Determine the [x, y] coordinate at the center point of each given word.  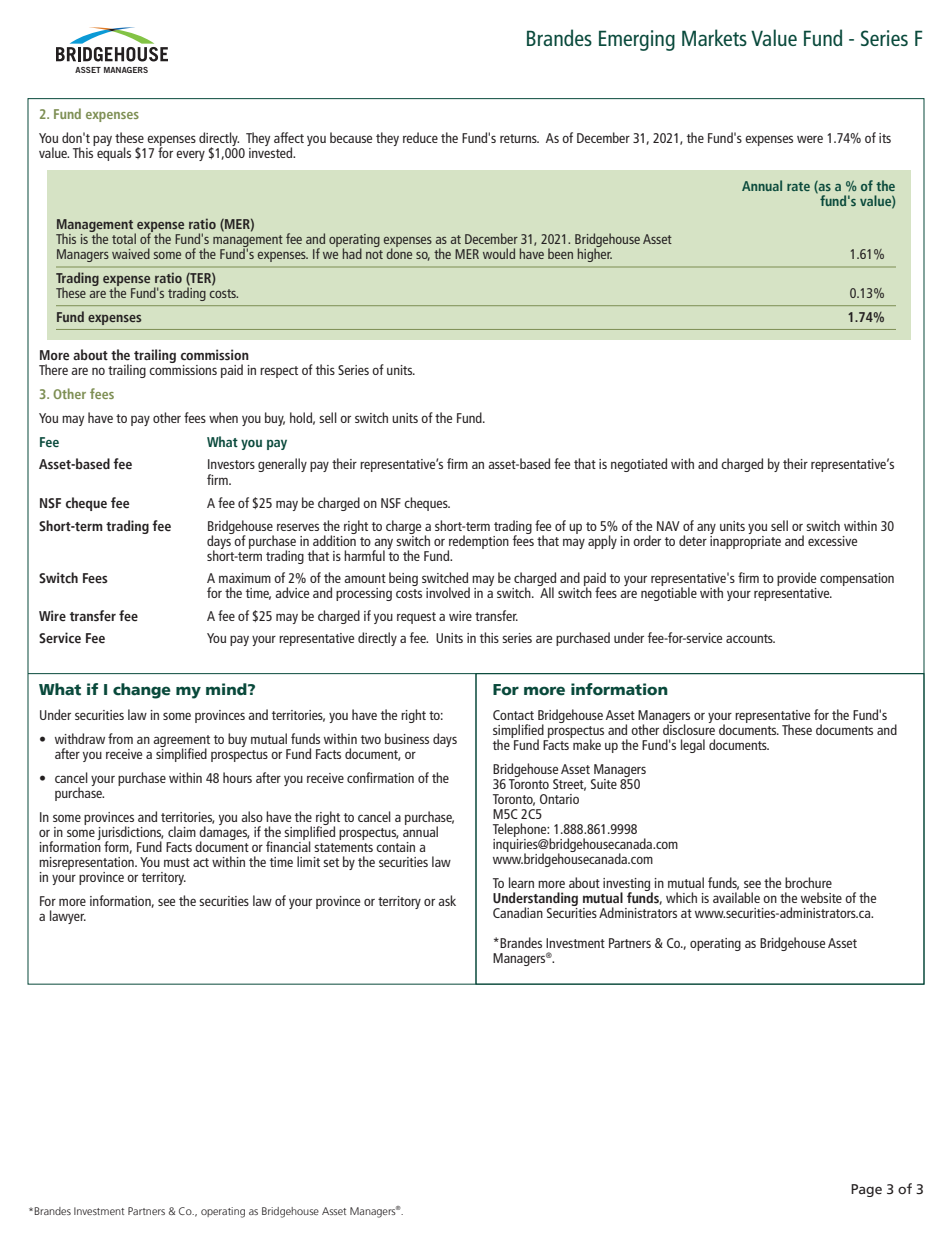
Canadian [518, 912]
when [223, 417]
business [407, 738]
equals [114, 153]
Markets [714, 37]
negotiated [639, 465]
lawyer [68, 917]
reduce [420, 137]
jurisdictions [130, 834]
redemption [478, 543]
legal [693, 746]
